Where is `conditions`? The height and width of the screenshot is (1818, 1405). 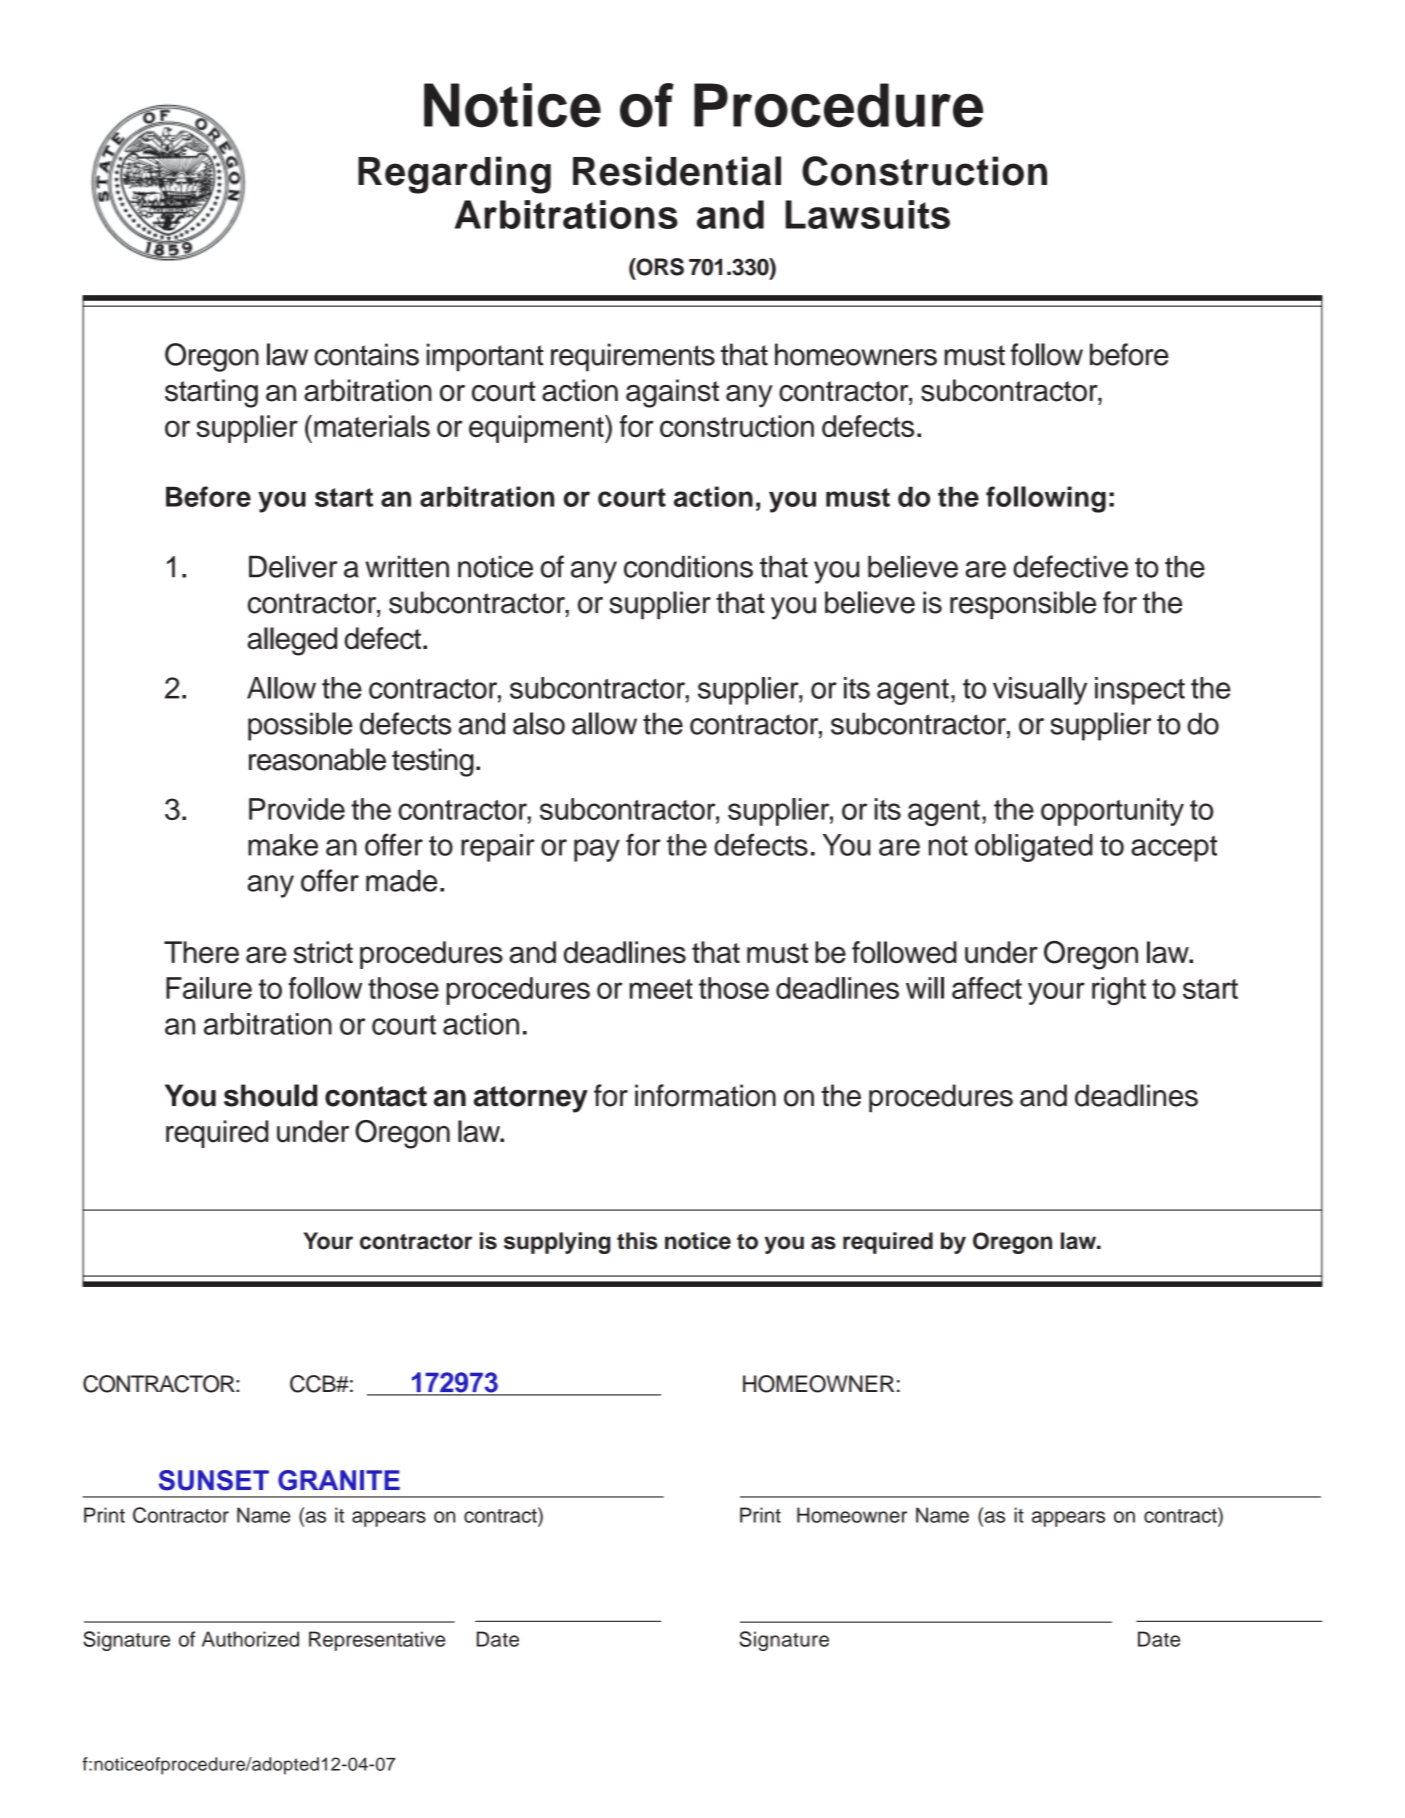 conditions is located at coordinates (688, 567).
